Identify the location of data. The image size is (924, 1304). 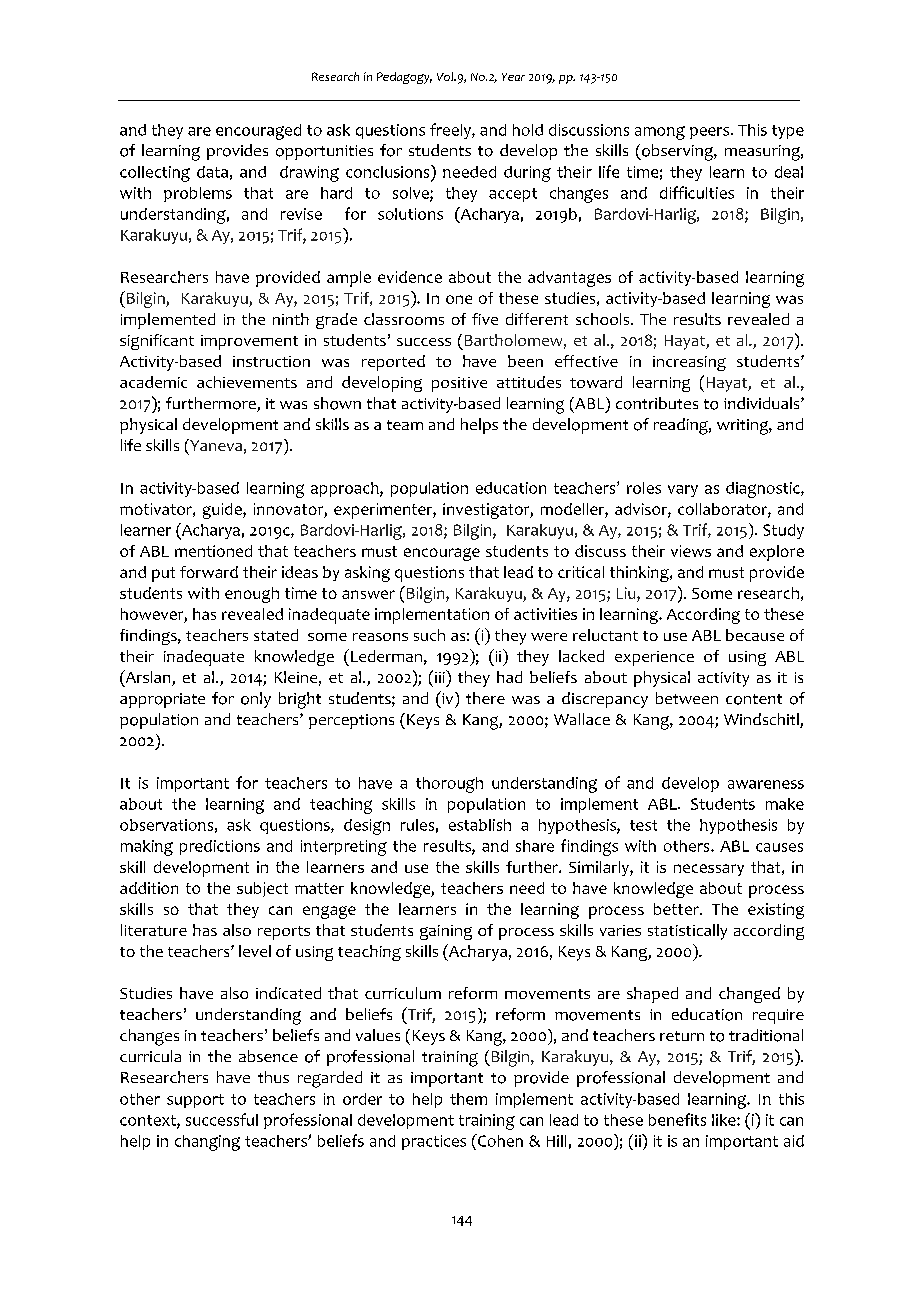
(212, 172).
